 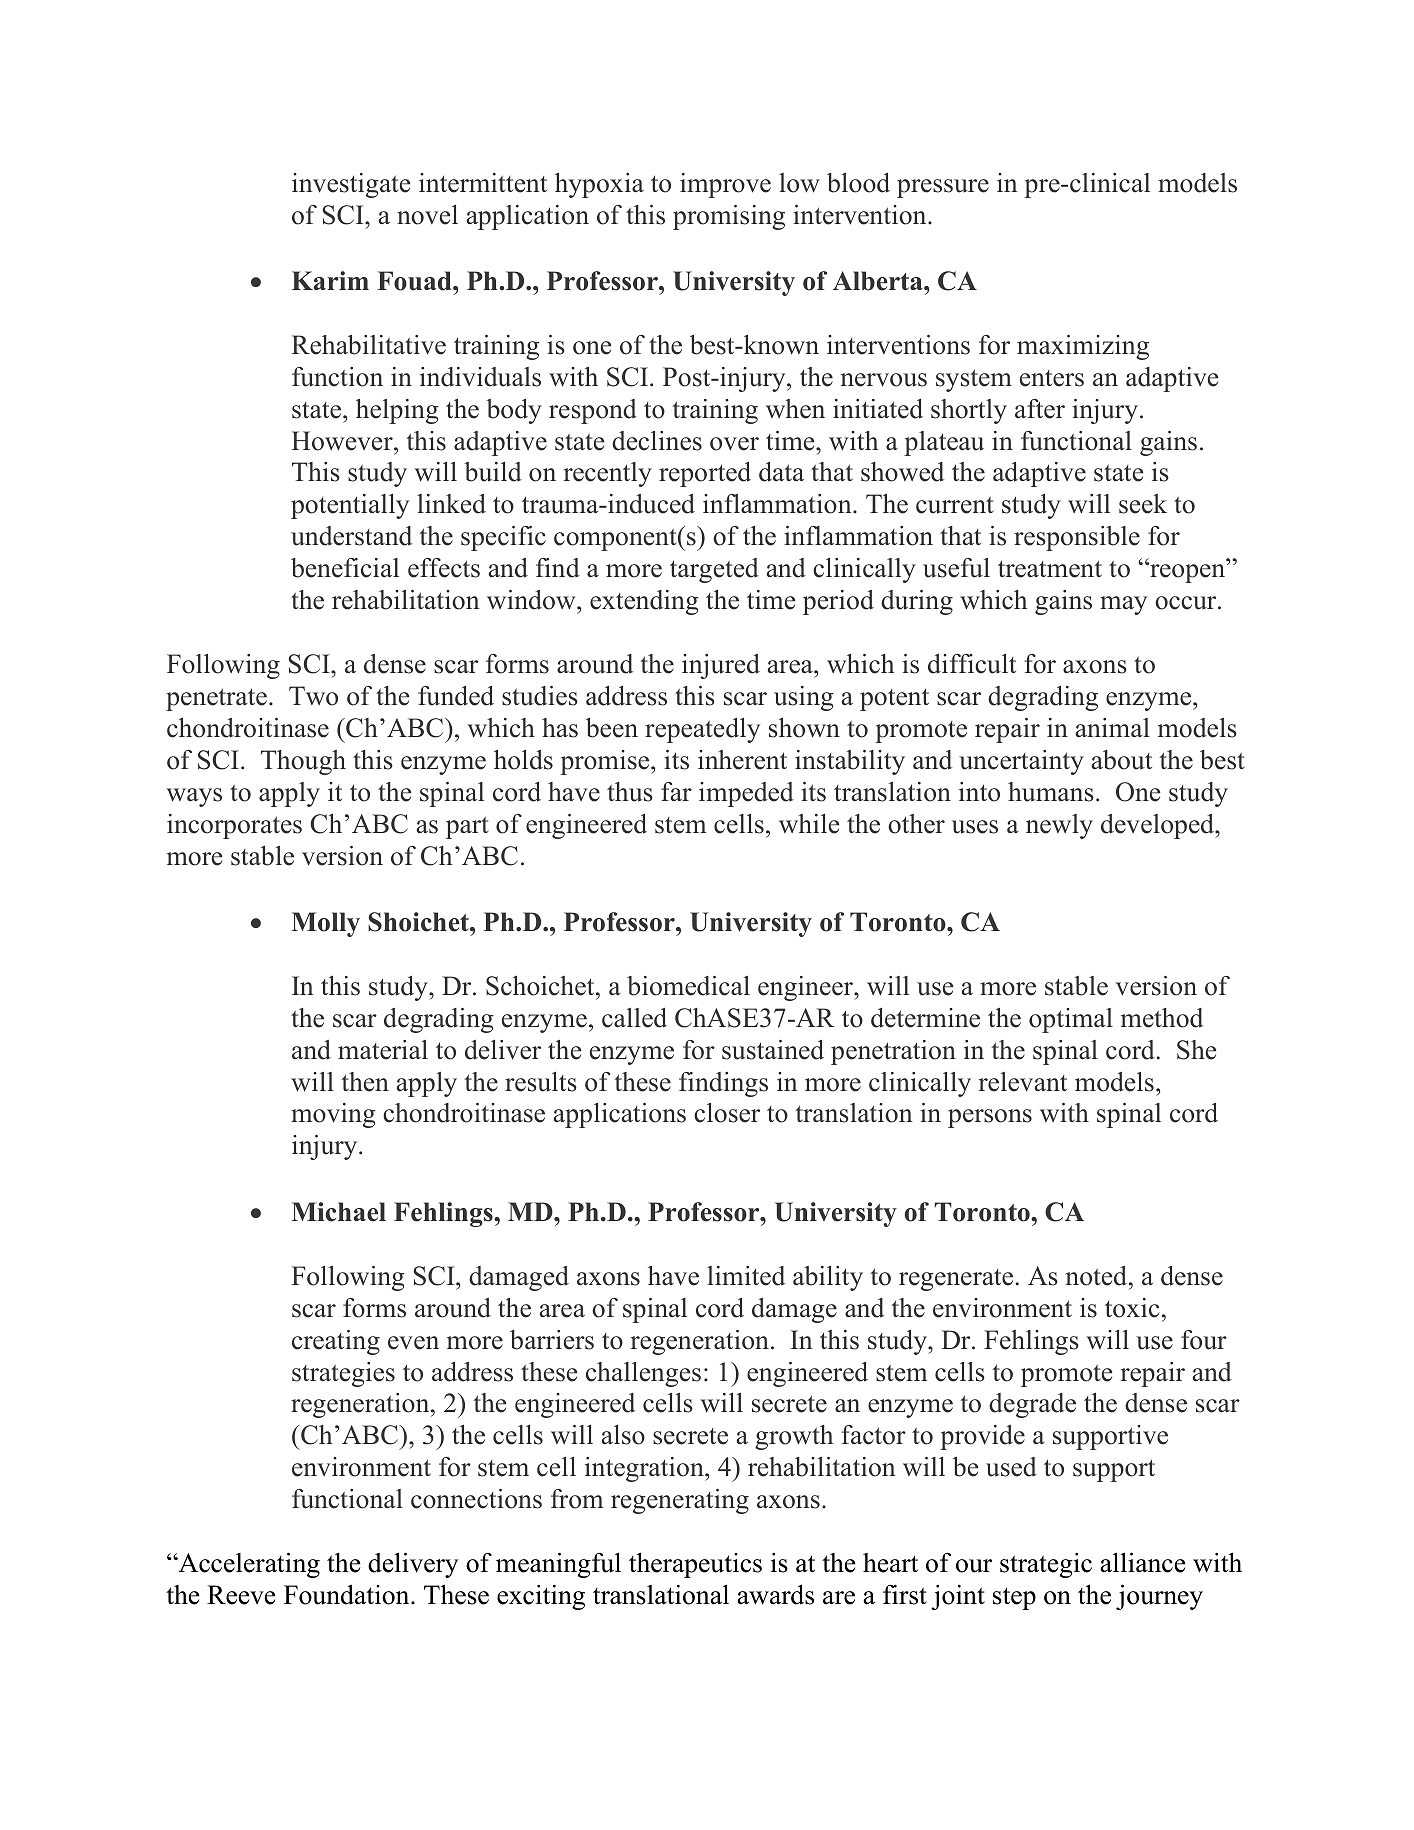 I want to click on Michael, so click(x=339, y=1212).
